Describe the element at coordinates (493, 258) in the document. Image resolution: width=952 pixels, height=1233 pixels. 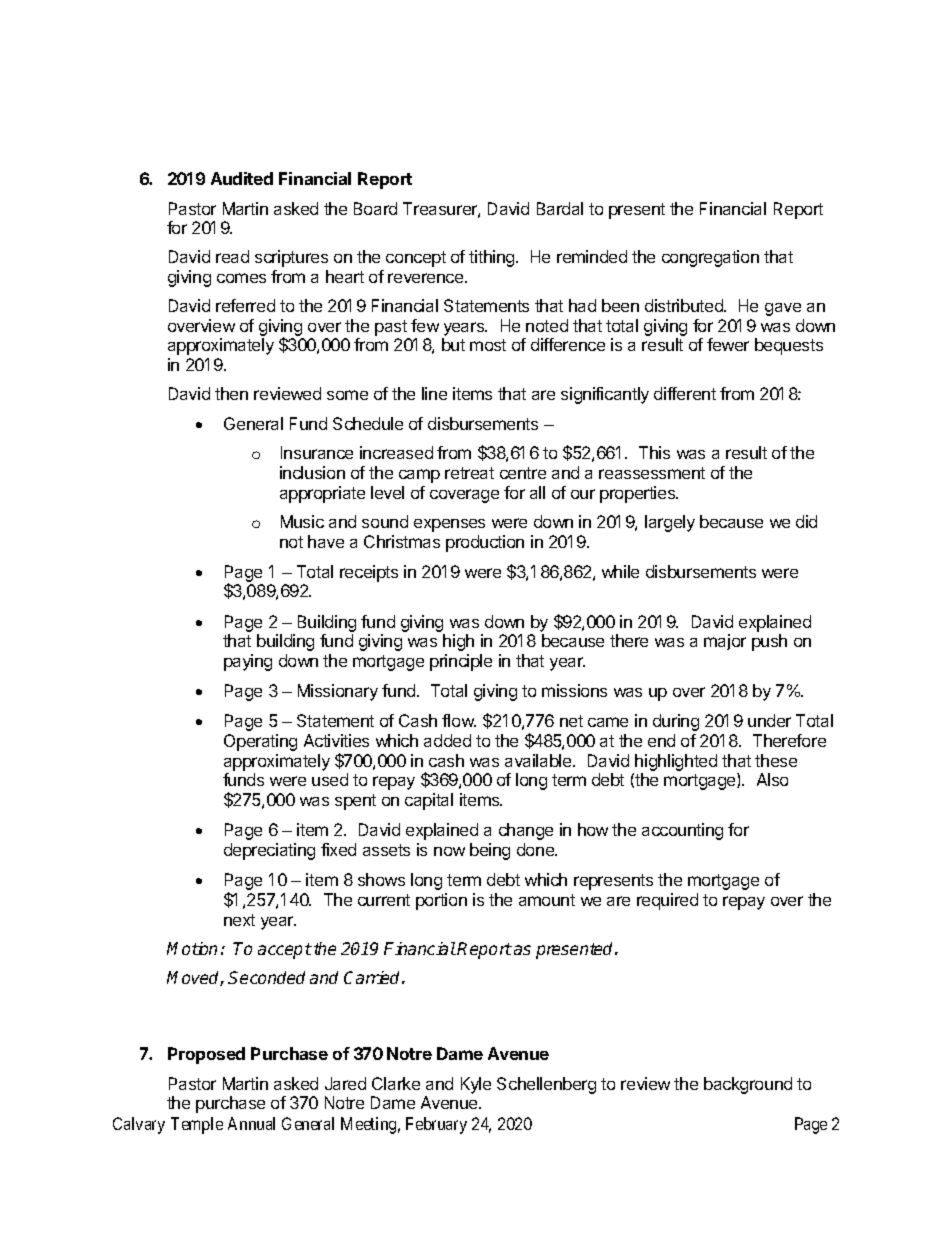
I see `tithing` at that location.
